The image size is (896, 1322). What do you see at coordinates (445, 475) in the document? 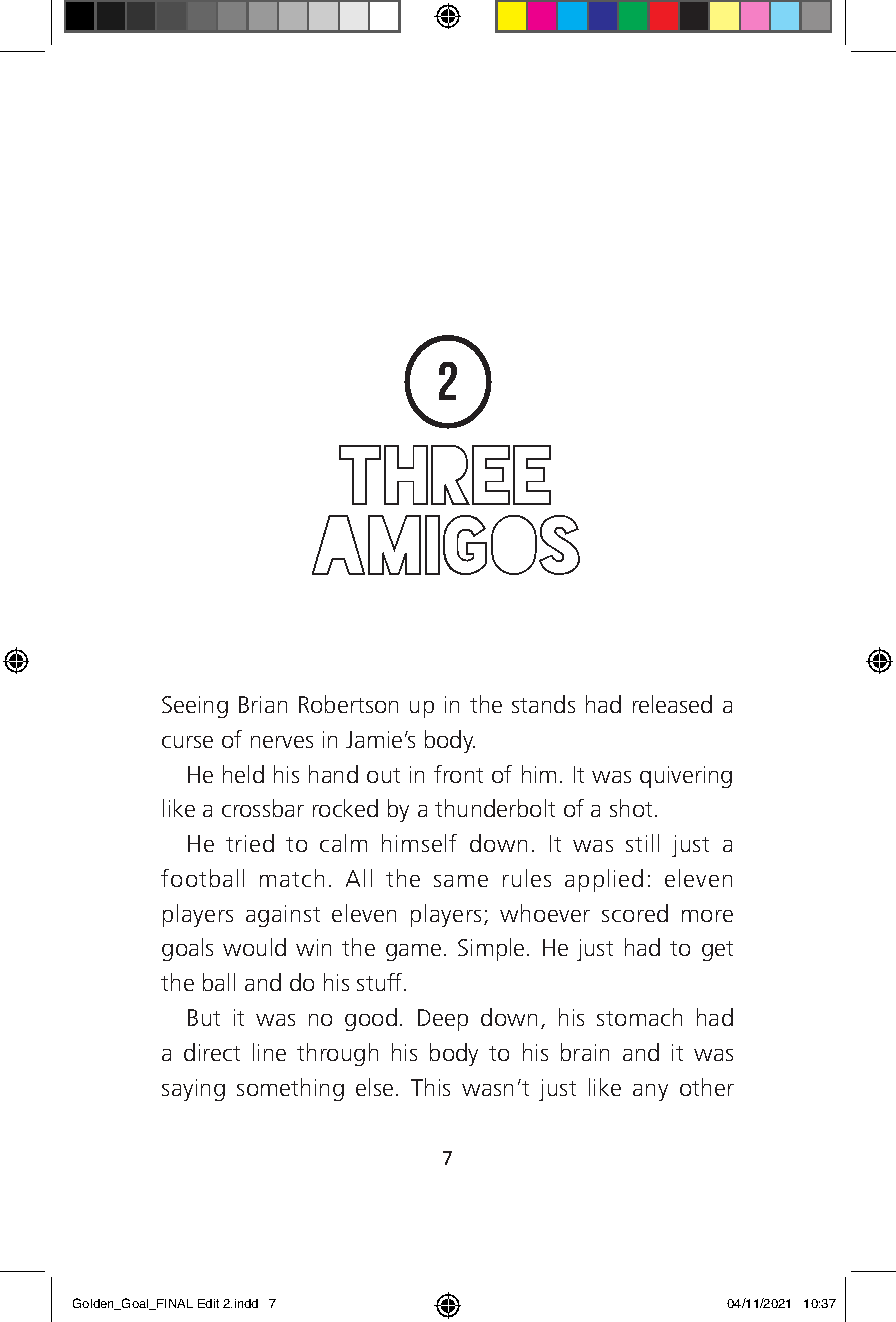
I see `Three` at bounding box center [445, 475].
